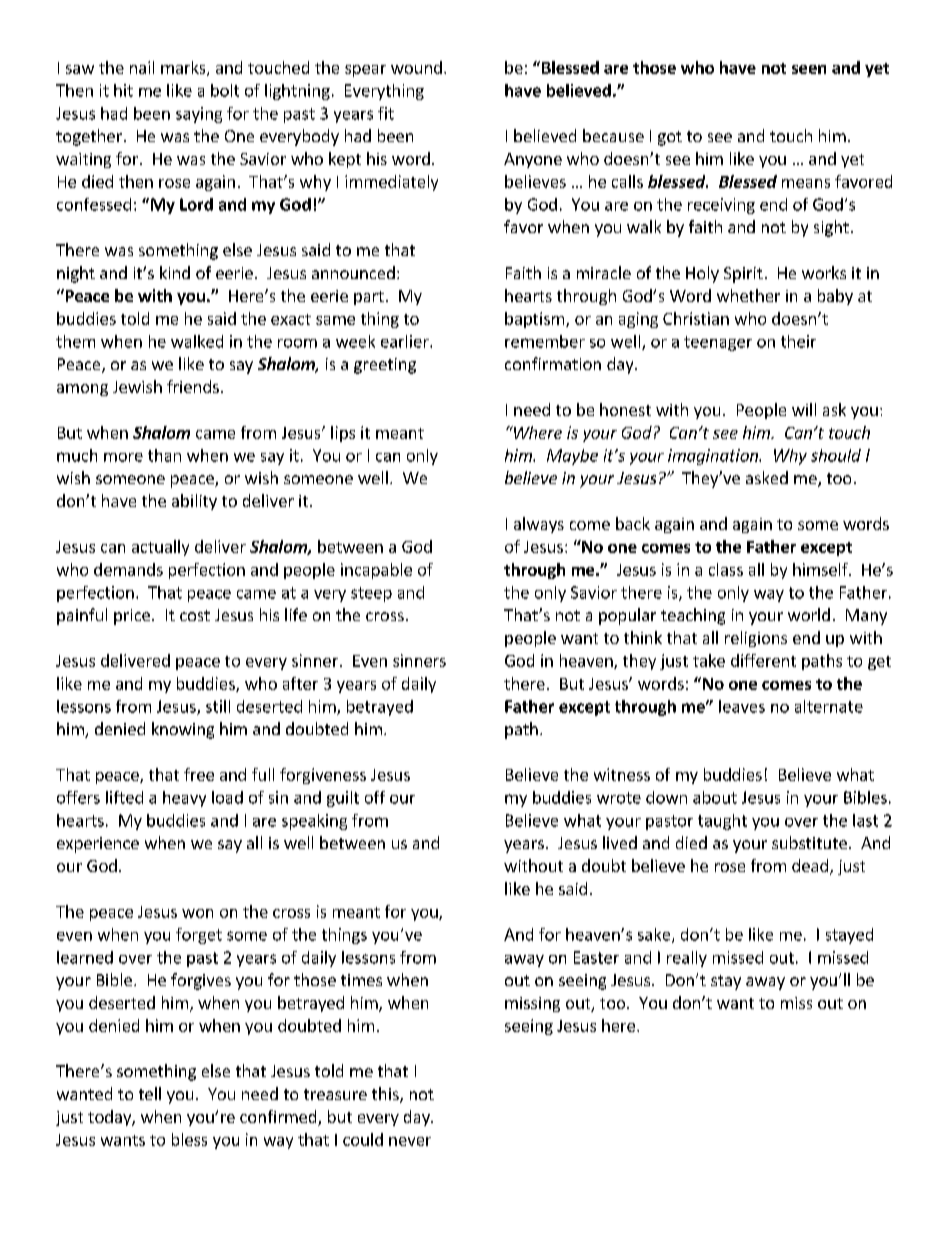  Describe the element at coordinates (199, 774) in the screenshot. I see `free` at that location.
